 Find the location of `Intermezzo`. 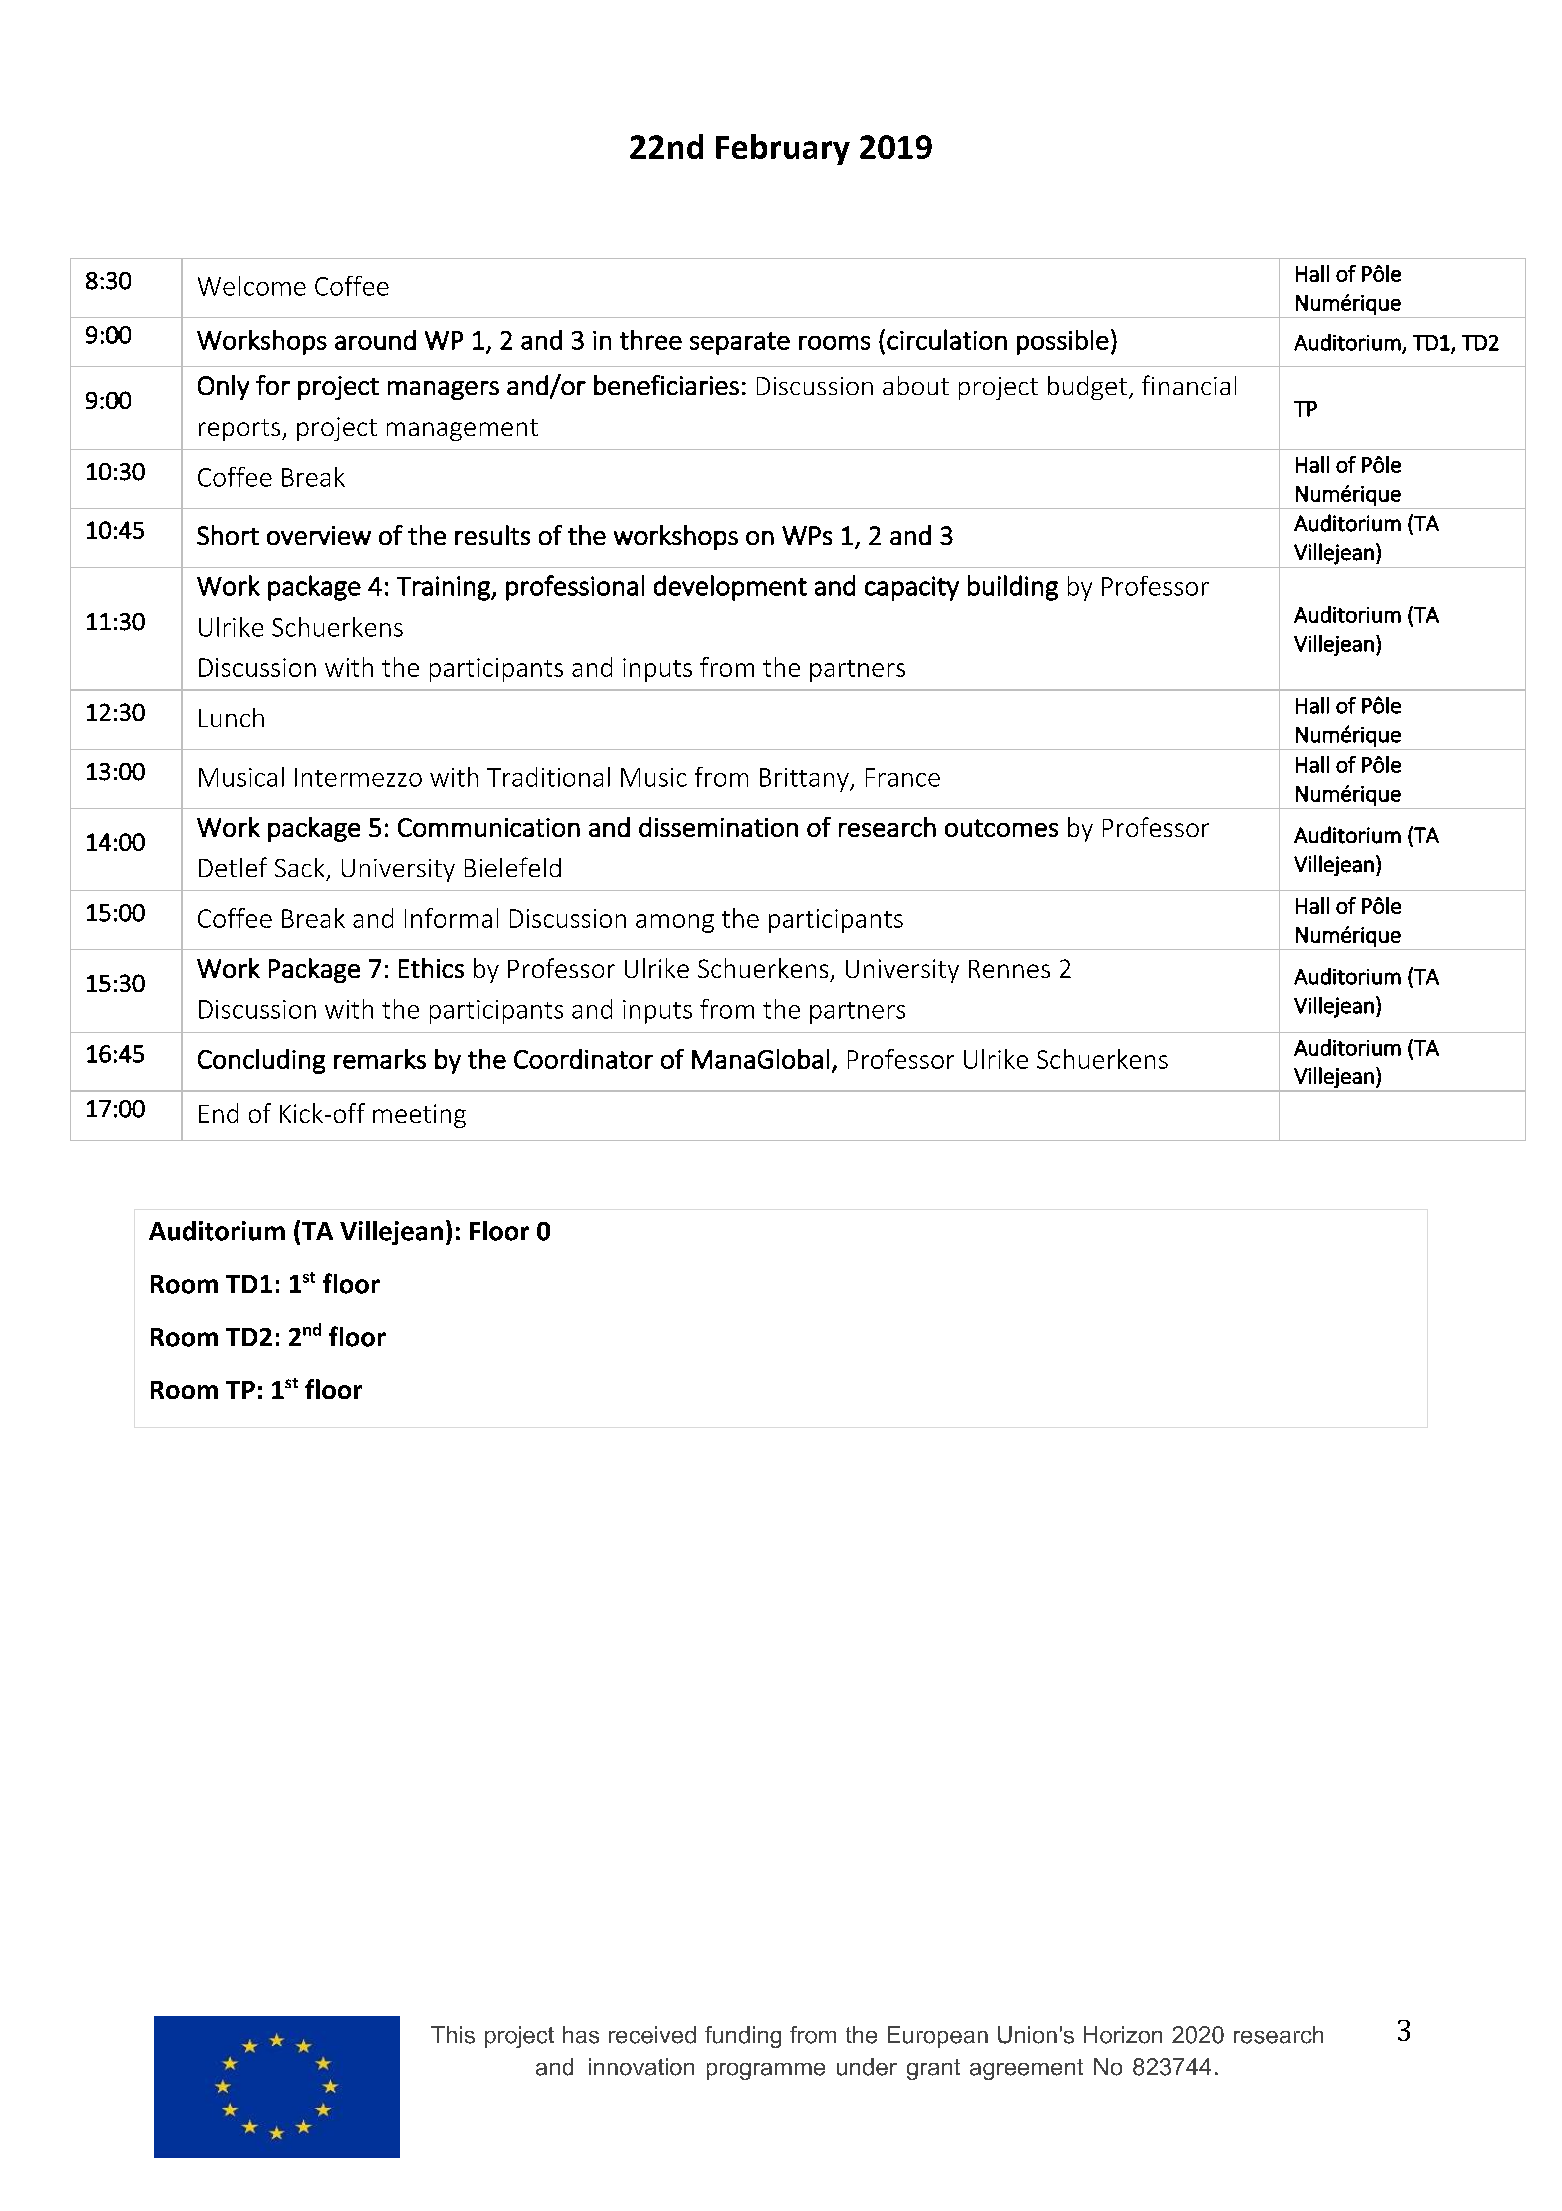

Intermezzo is located at coordinates (358, 777).
